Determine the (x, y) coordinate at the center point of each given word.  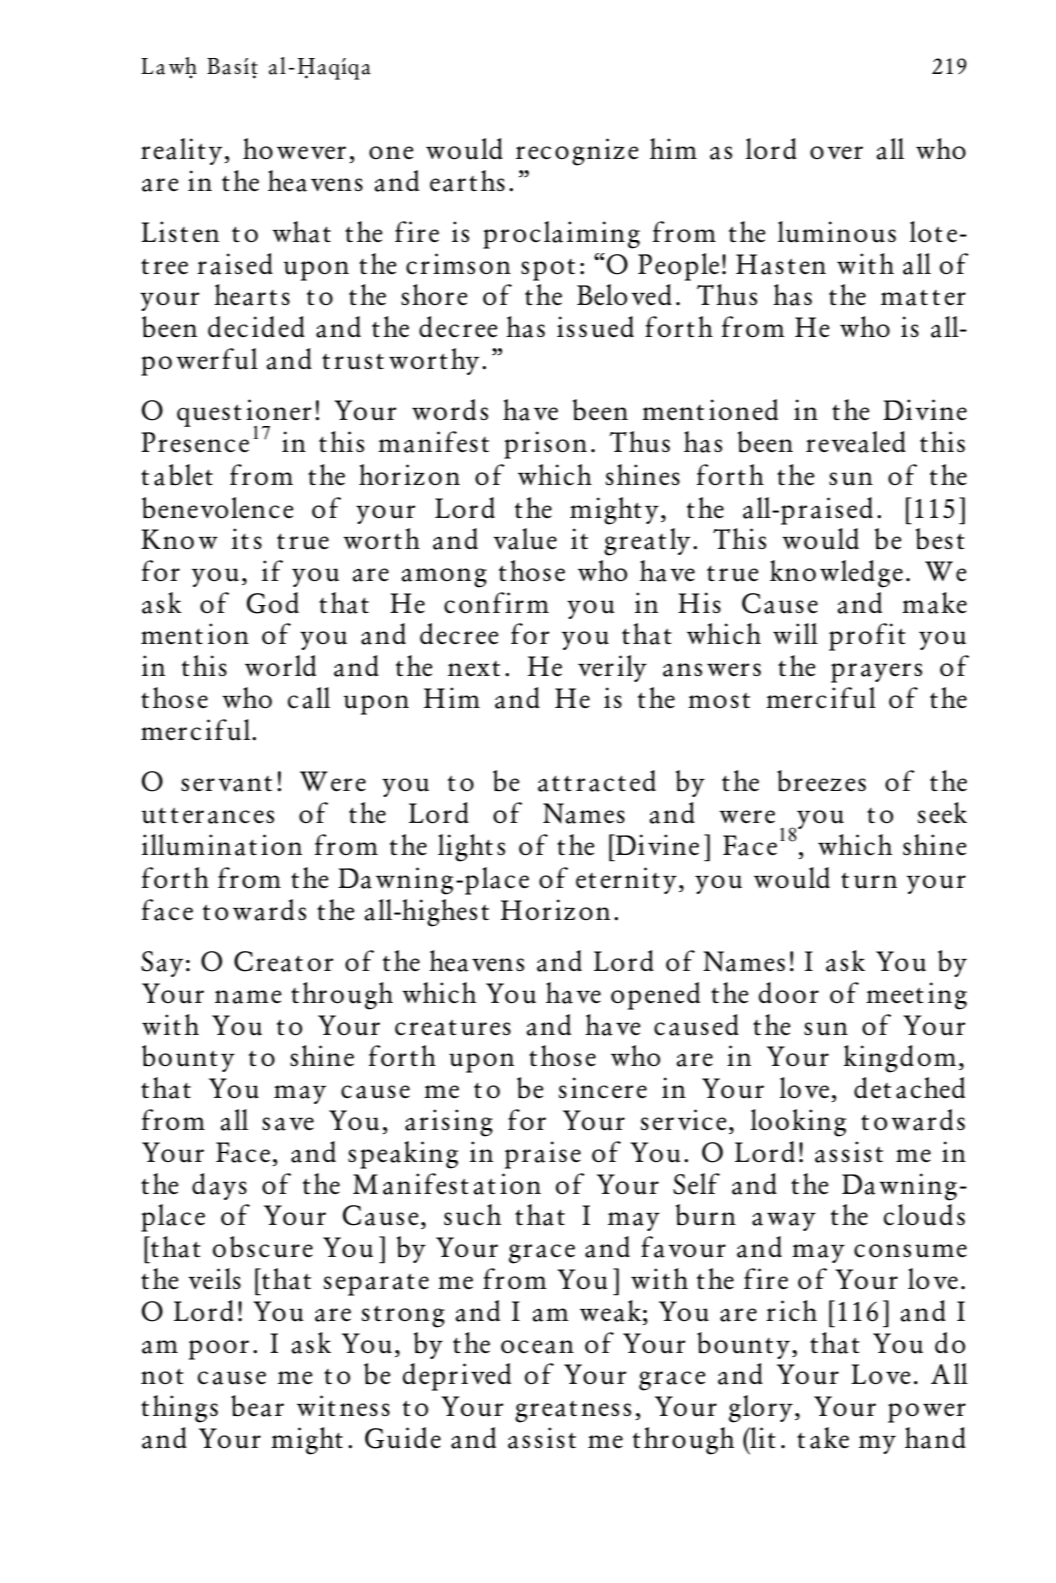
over (836, 152)
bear (257, 1406)
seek (942, 812)
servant (226, 784)
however (294, 148)
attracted (597, 781)
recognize (577, 152)
